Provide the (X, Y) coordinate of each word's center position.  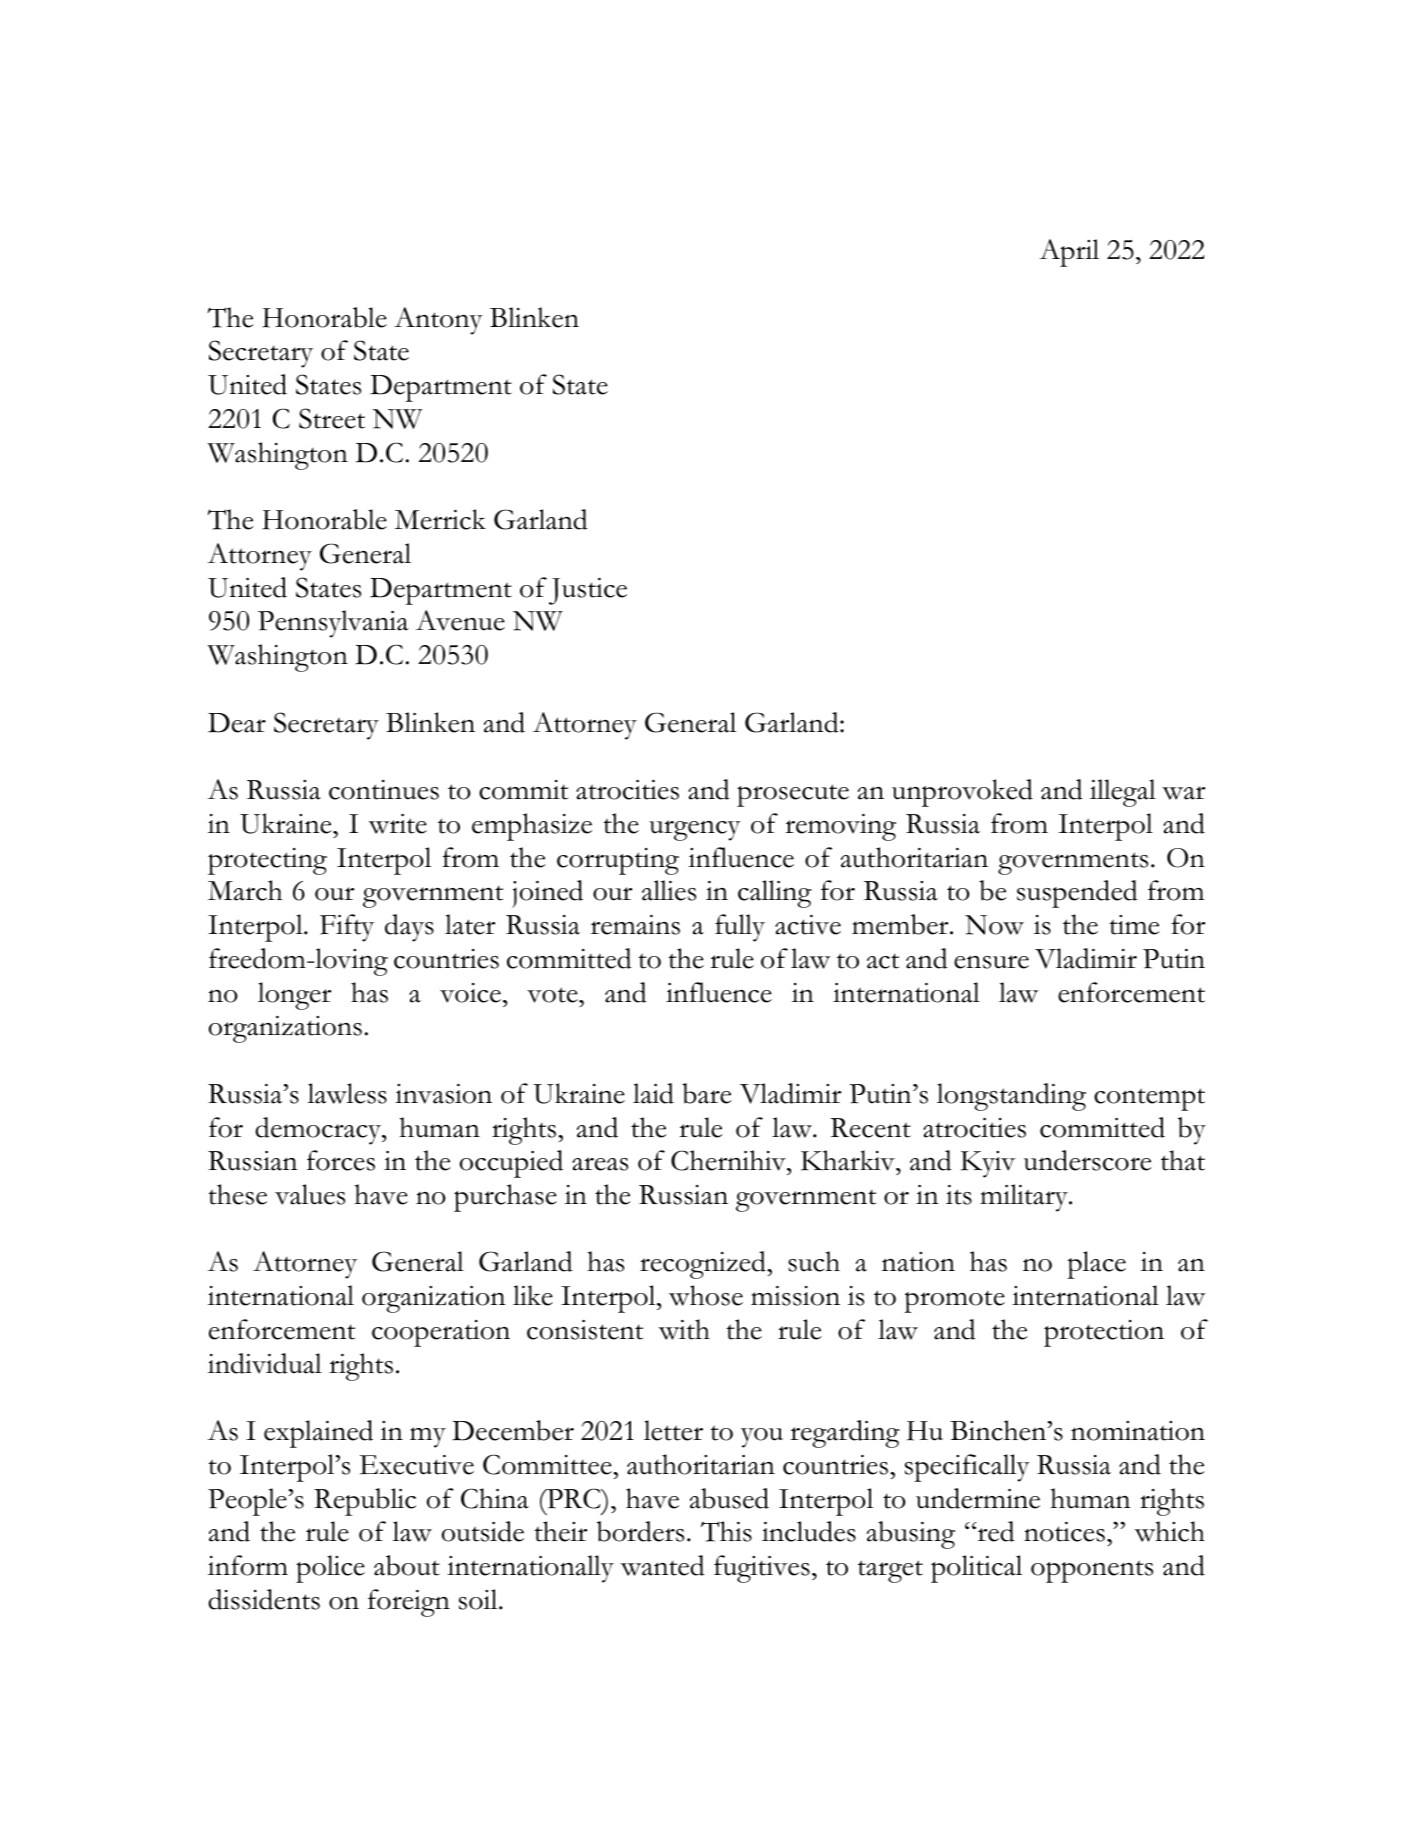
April (1069, 253)
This (726, 1531)
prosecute (793, 795)
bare (707, 1093)
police (330, 1569)
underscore (1088, 1160)
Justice (588, 591)
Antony (438, 321)
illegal (1123, 793)
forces (341, 1160)
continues (384, 790)
